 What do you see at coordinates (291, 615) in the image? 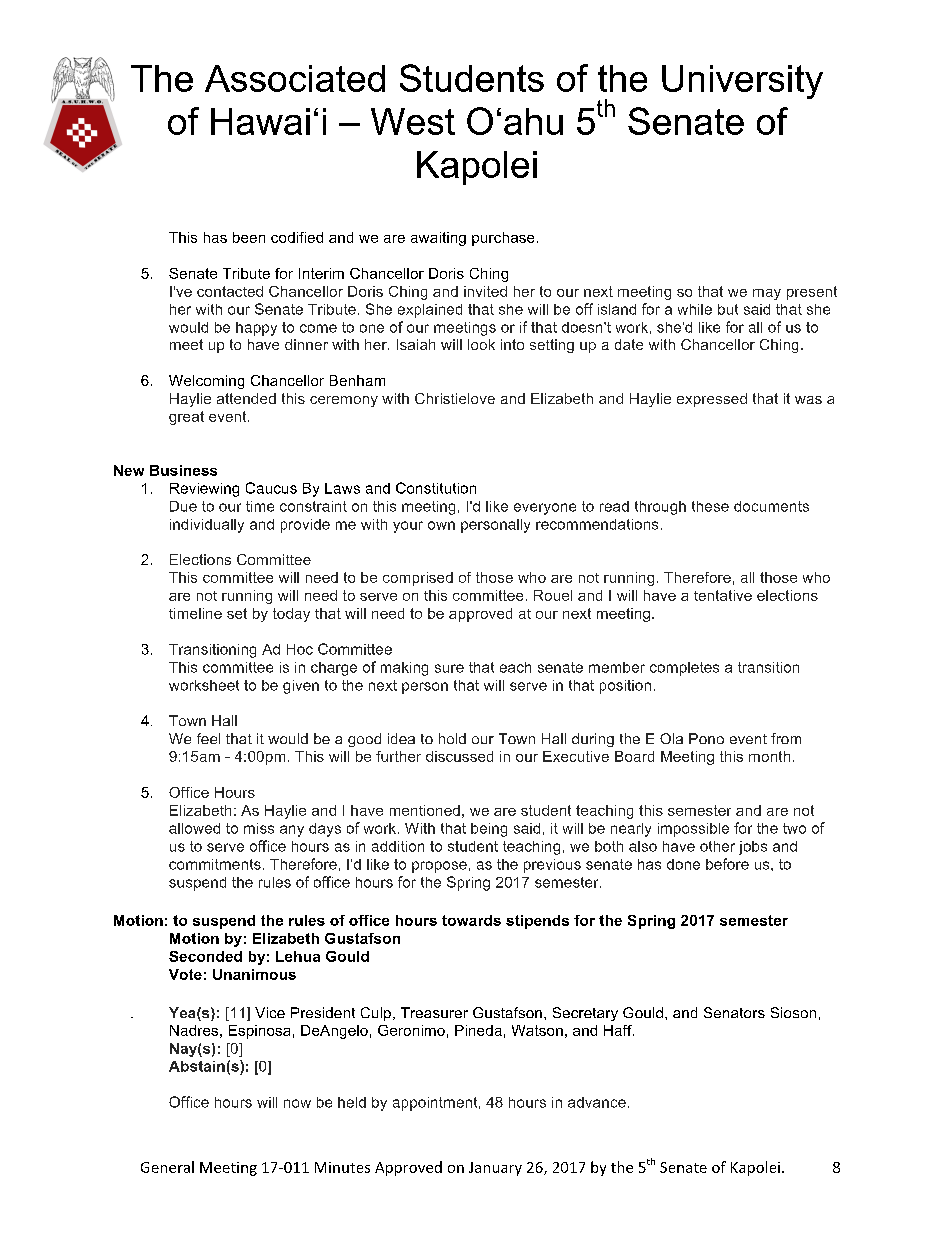
I see `today` at bounding box center [291, 615].
